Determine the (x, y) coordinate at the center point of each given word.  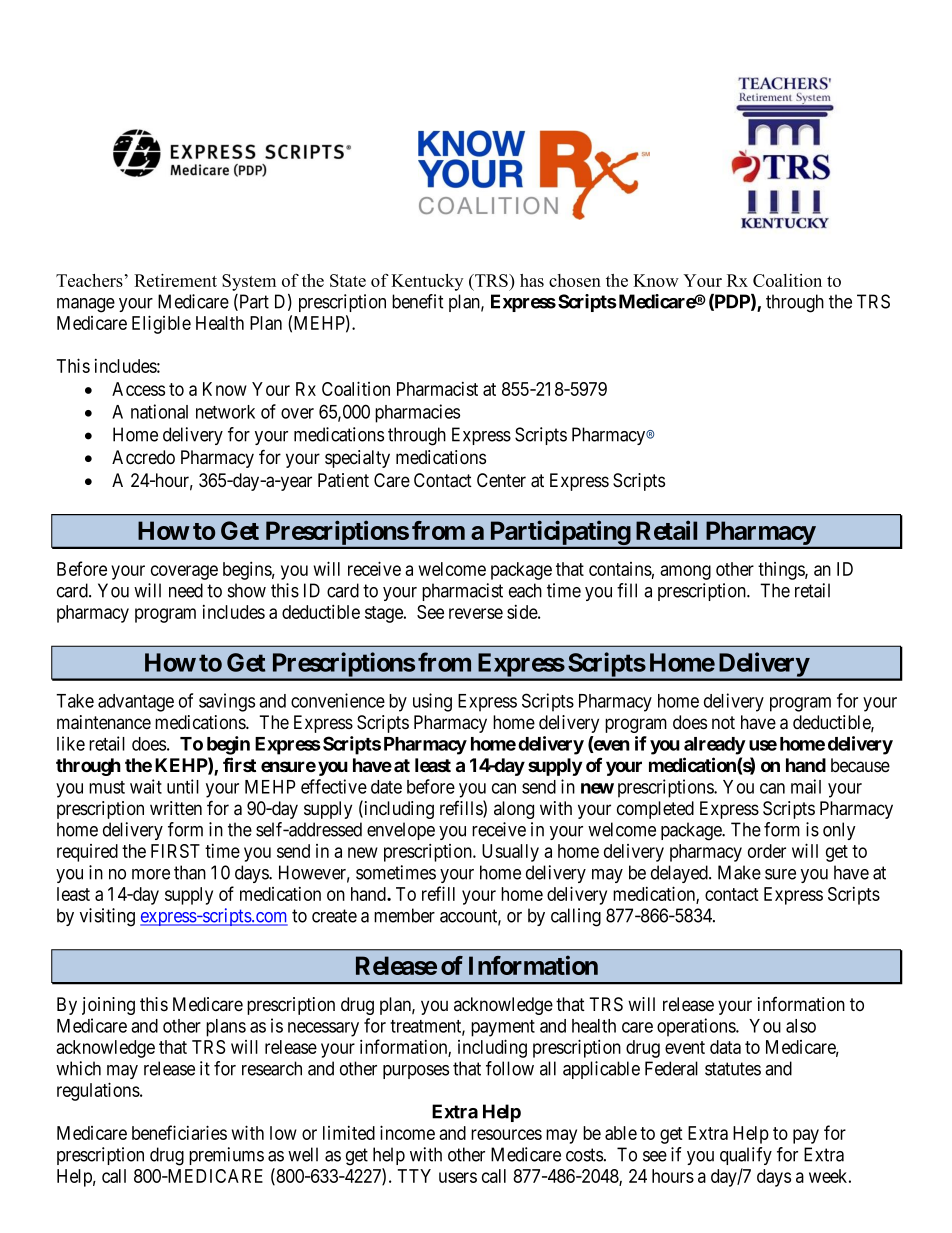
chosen (575, 280)
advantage (136, 703)
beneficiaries (179, 1132)
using (432, 702)
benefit (418, 301)
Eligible (161, 324)
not (723, 723)
